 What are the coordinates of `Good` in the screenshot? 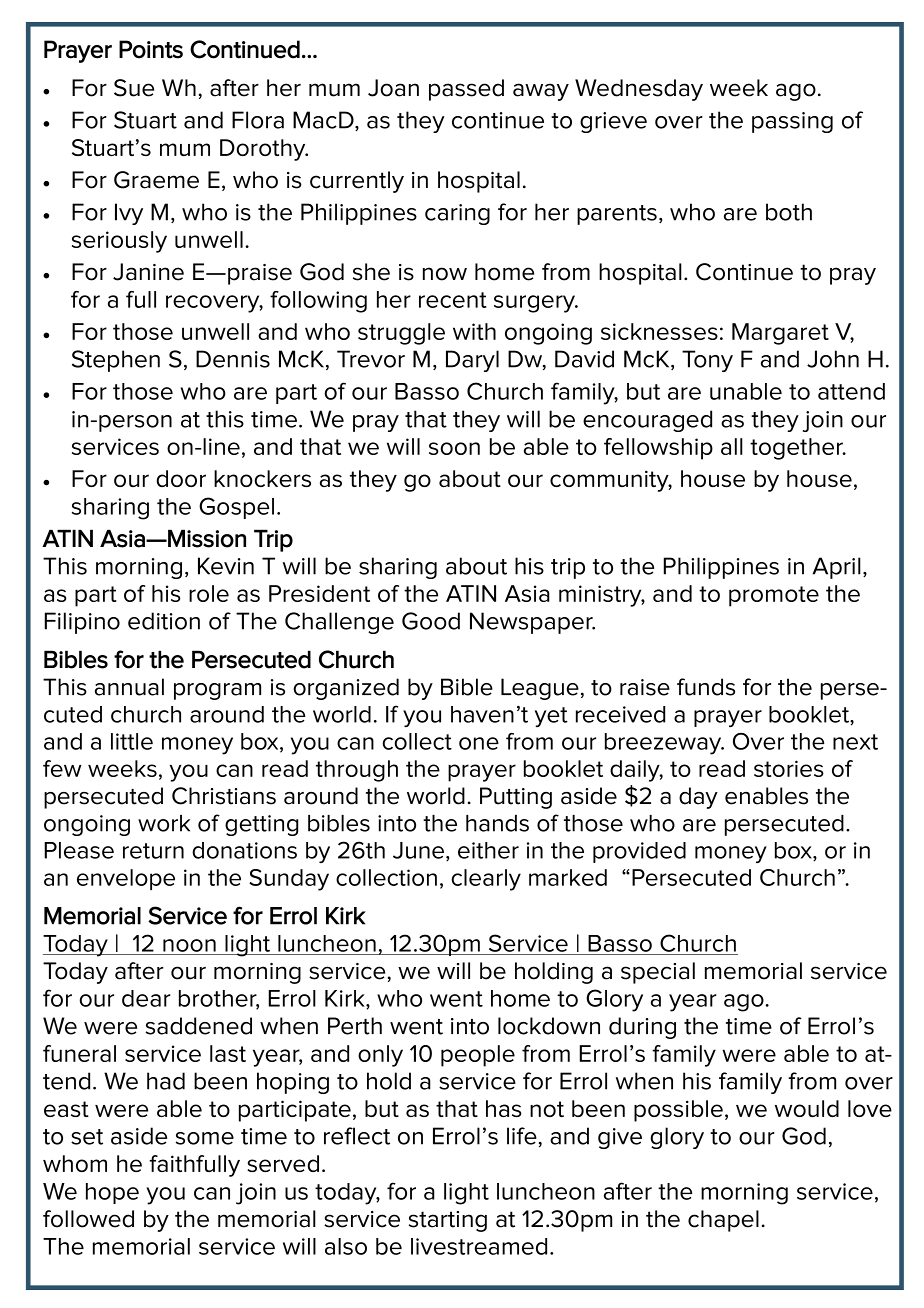 It's located at (431, 621).
